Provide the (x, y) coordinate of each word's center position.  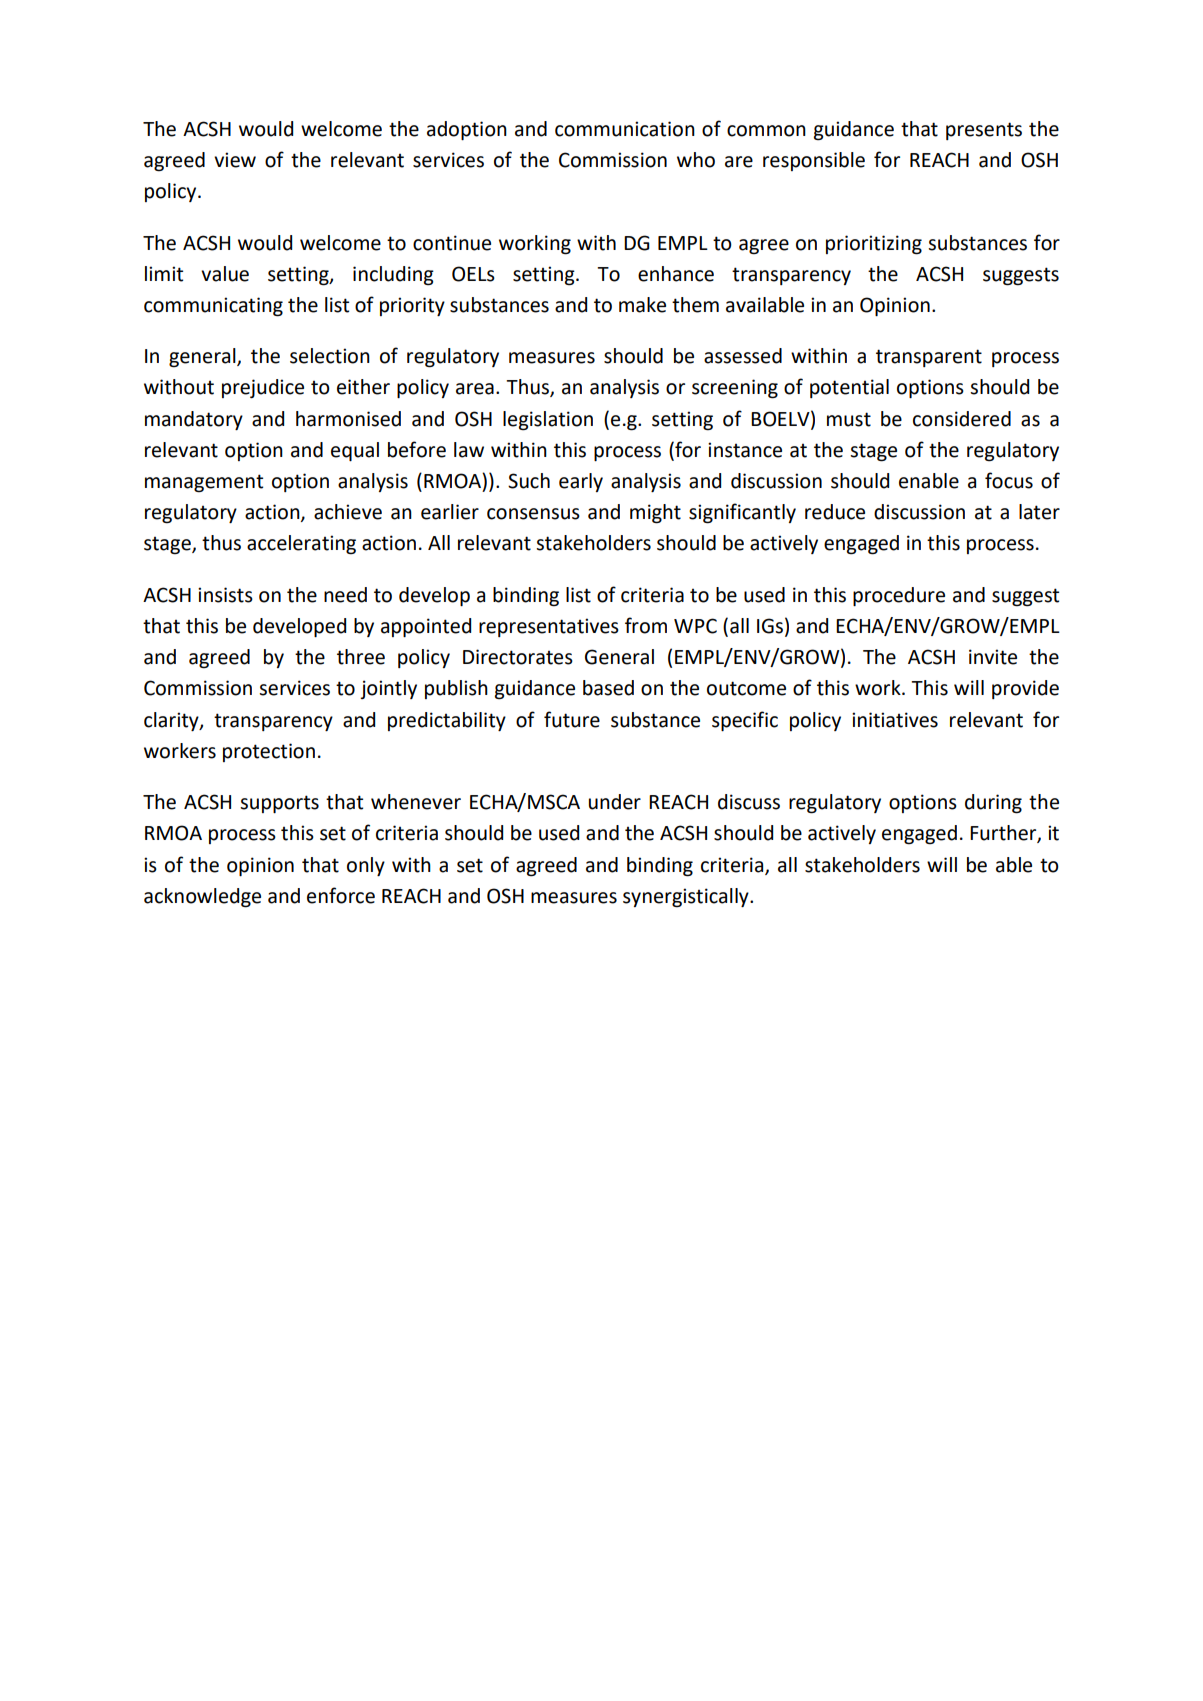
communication (625, 129)
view (235, 160)
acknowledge (202, 898)
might (655, 514)
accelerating (301, 545)
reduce (835, 512)
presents (984, 131)
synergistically (687, 898)
